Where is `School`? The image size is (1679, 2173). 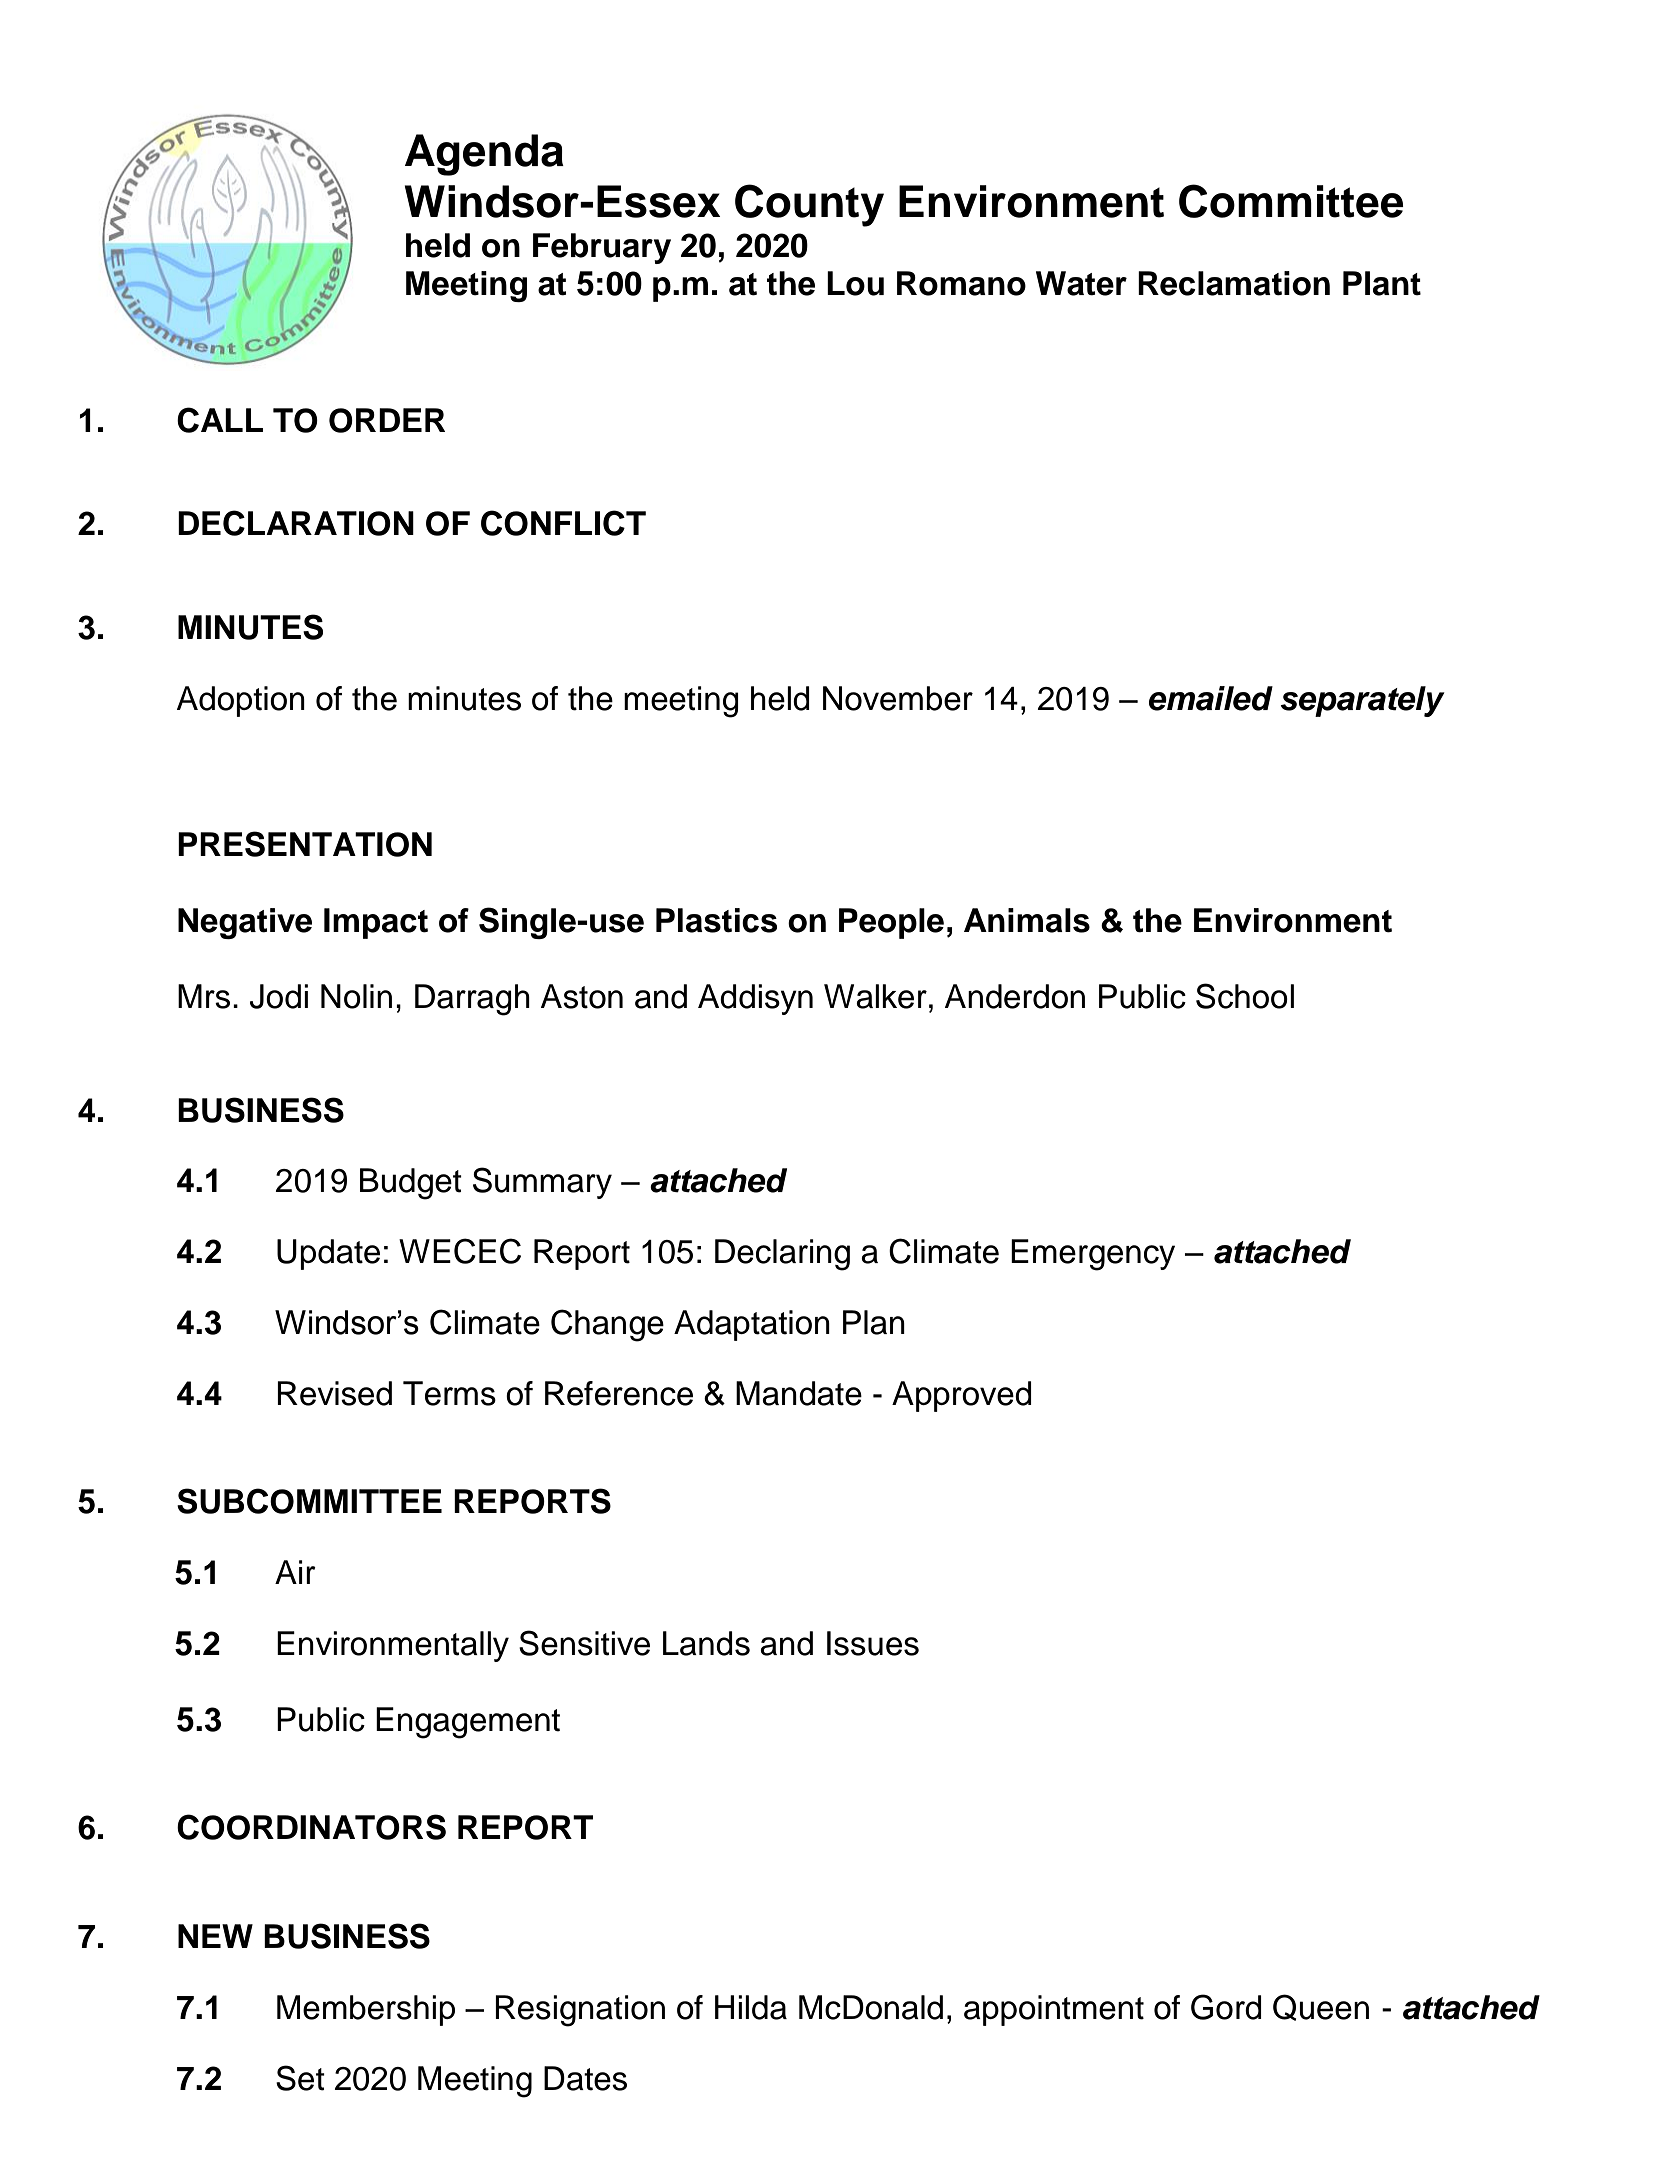 School is located at coordinates (1245, 996).
